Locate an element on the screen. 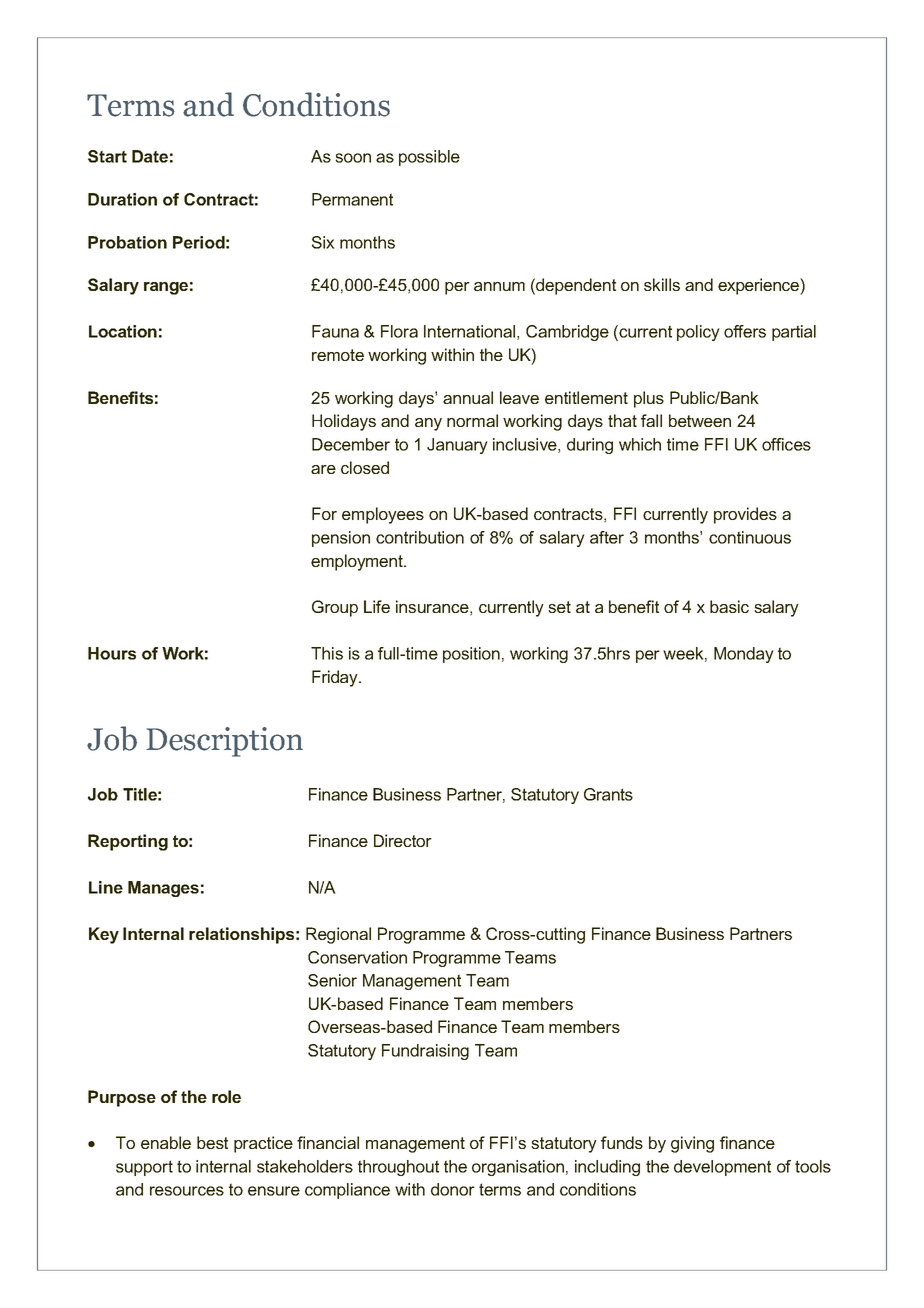 The height and width of the screenshot is (1308, 924). Duration is located at coordinates (122, 199).
